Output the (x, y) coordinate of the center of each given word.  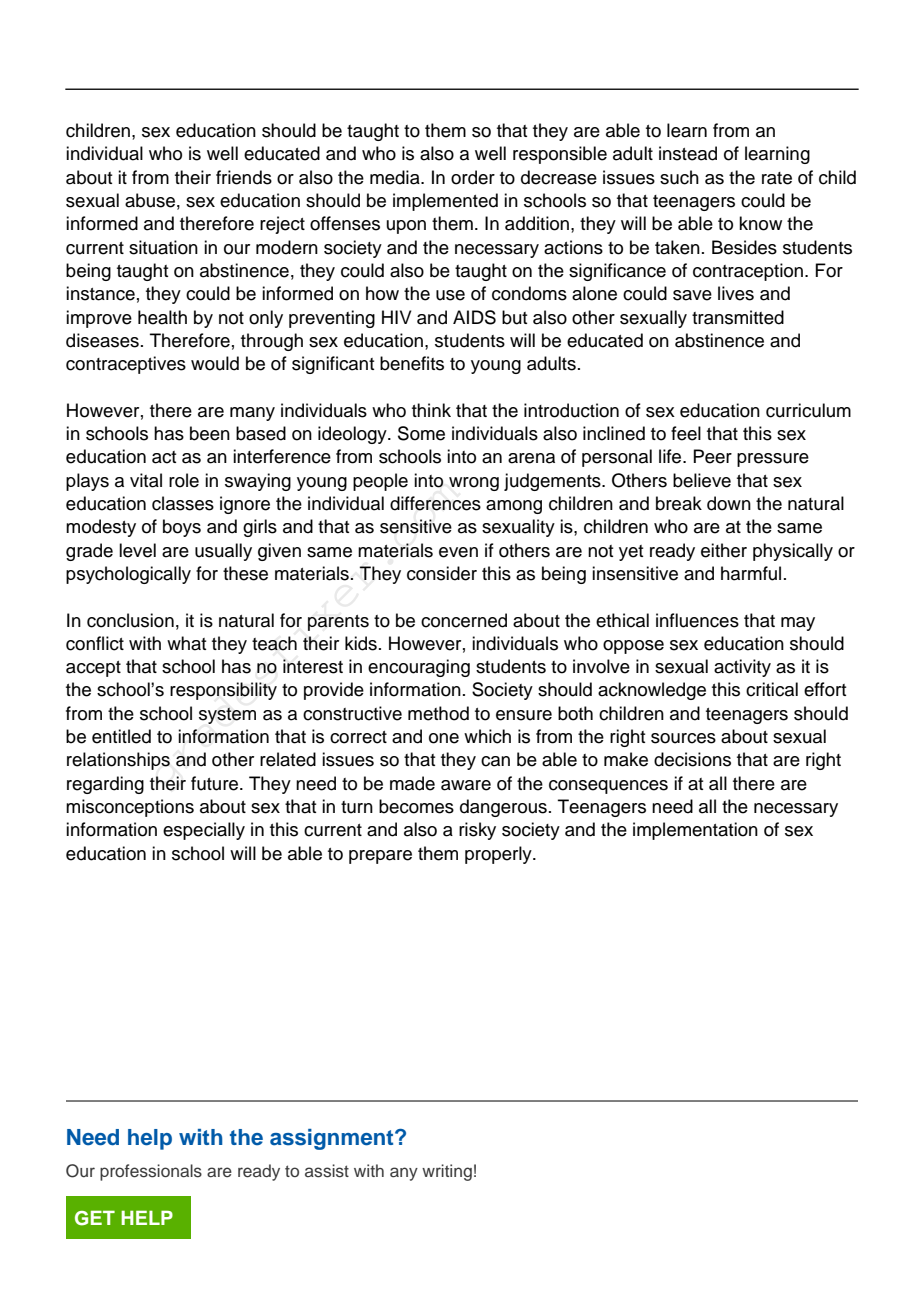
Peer (712, 456)
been (210, 433)
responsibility (223, 691)
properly (499, 855)
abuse (150, 200)
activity (742, 668)
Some (421, 433)
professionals (151, 1172)
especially (204, 831)
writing (447, 1172)
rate (777, 178)
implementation (695, 831)
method (438, 713)
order (473, 177)
